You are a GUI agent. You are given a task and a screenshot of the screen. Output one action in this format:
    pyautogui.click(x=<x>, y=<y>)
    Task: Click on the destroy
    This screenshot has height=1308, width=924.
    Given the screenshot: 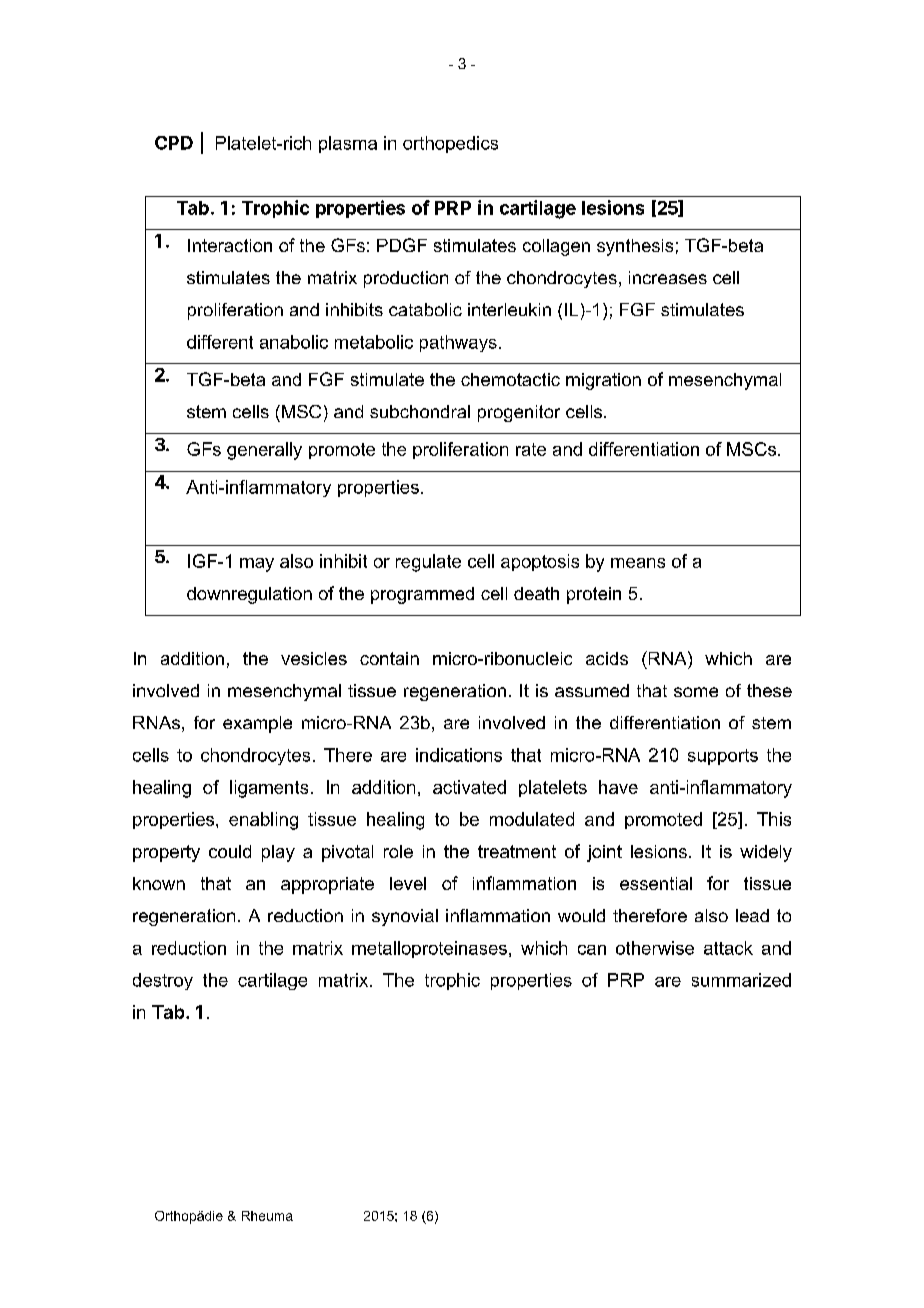 What is the action you would take?
    pyautogui.click(x=163, y=981)
